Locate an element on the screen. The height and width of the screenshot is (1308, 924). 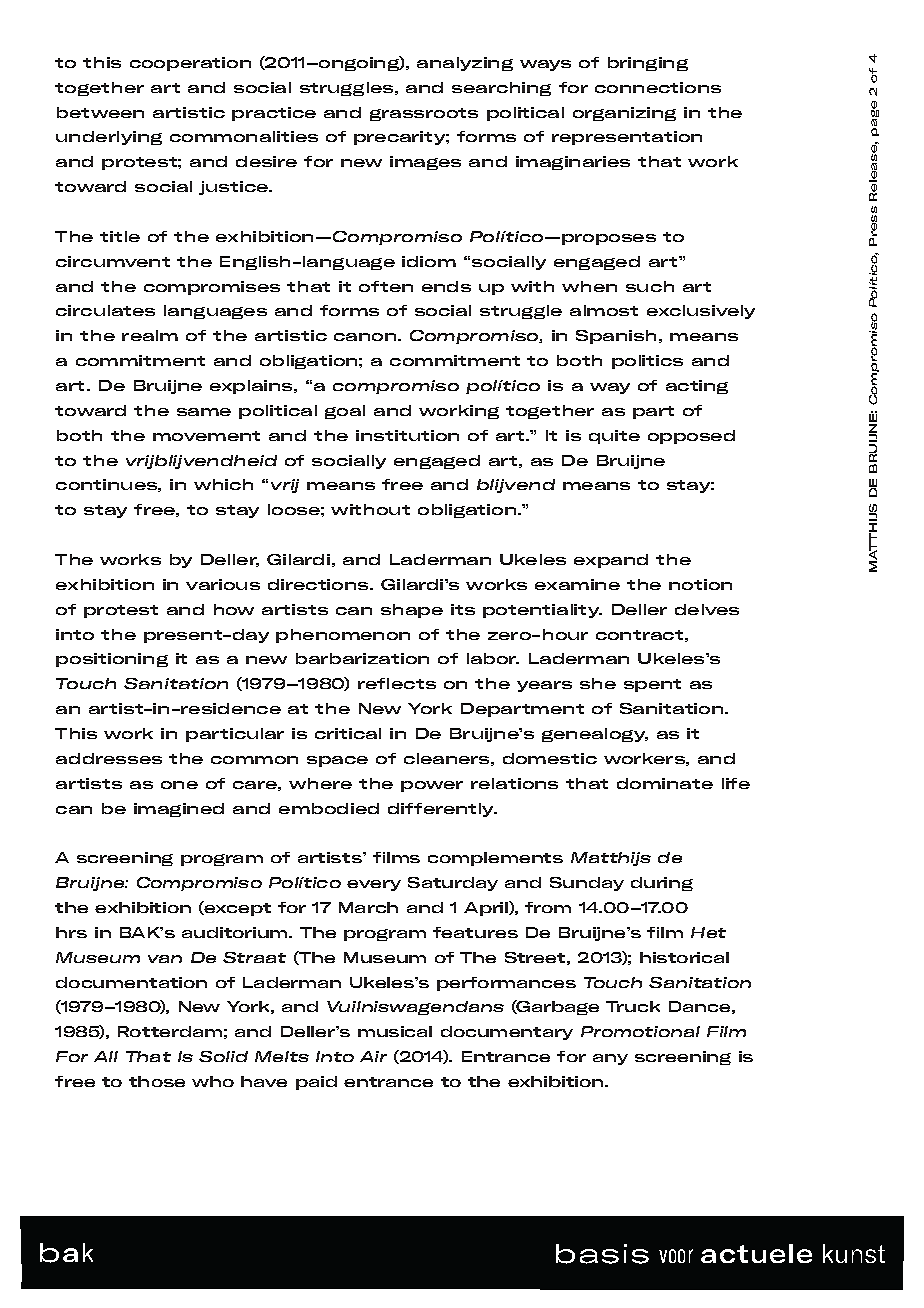
connections is located at coordinates (658, 87).
